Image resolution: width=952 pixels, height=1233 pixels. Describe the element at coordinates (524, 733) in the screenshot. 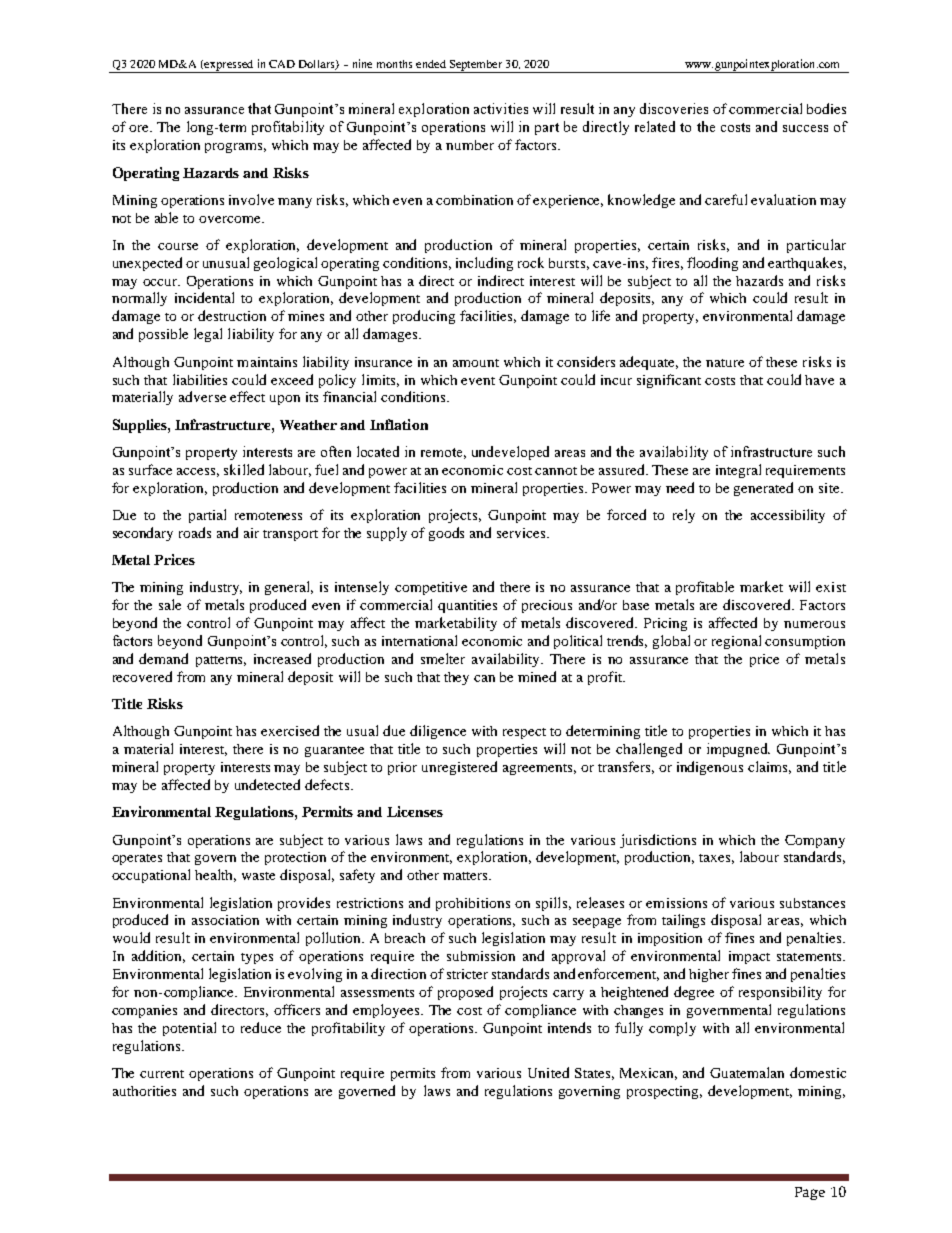

I see `respect` at that location.
